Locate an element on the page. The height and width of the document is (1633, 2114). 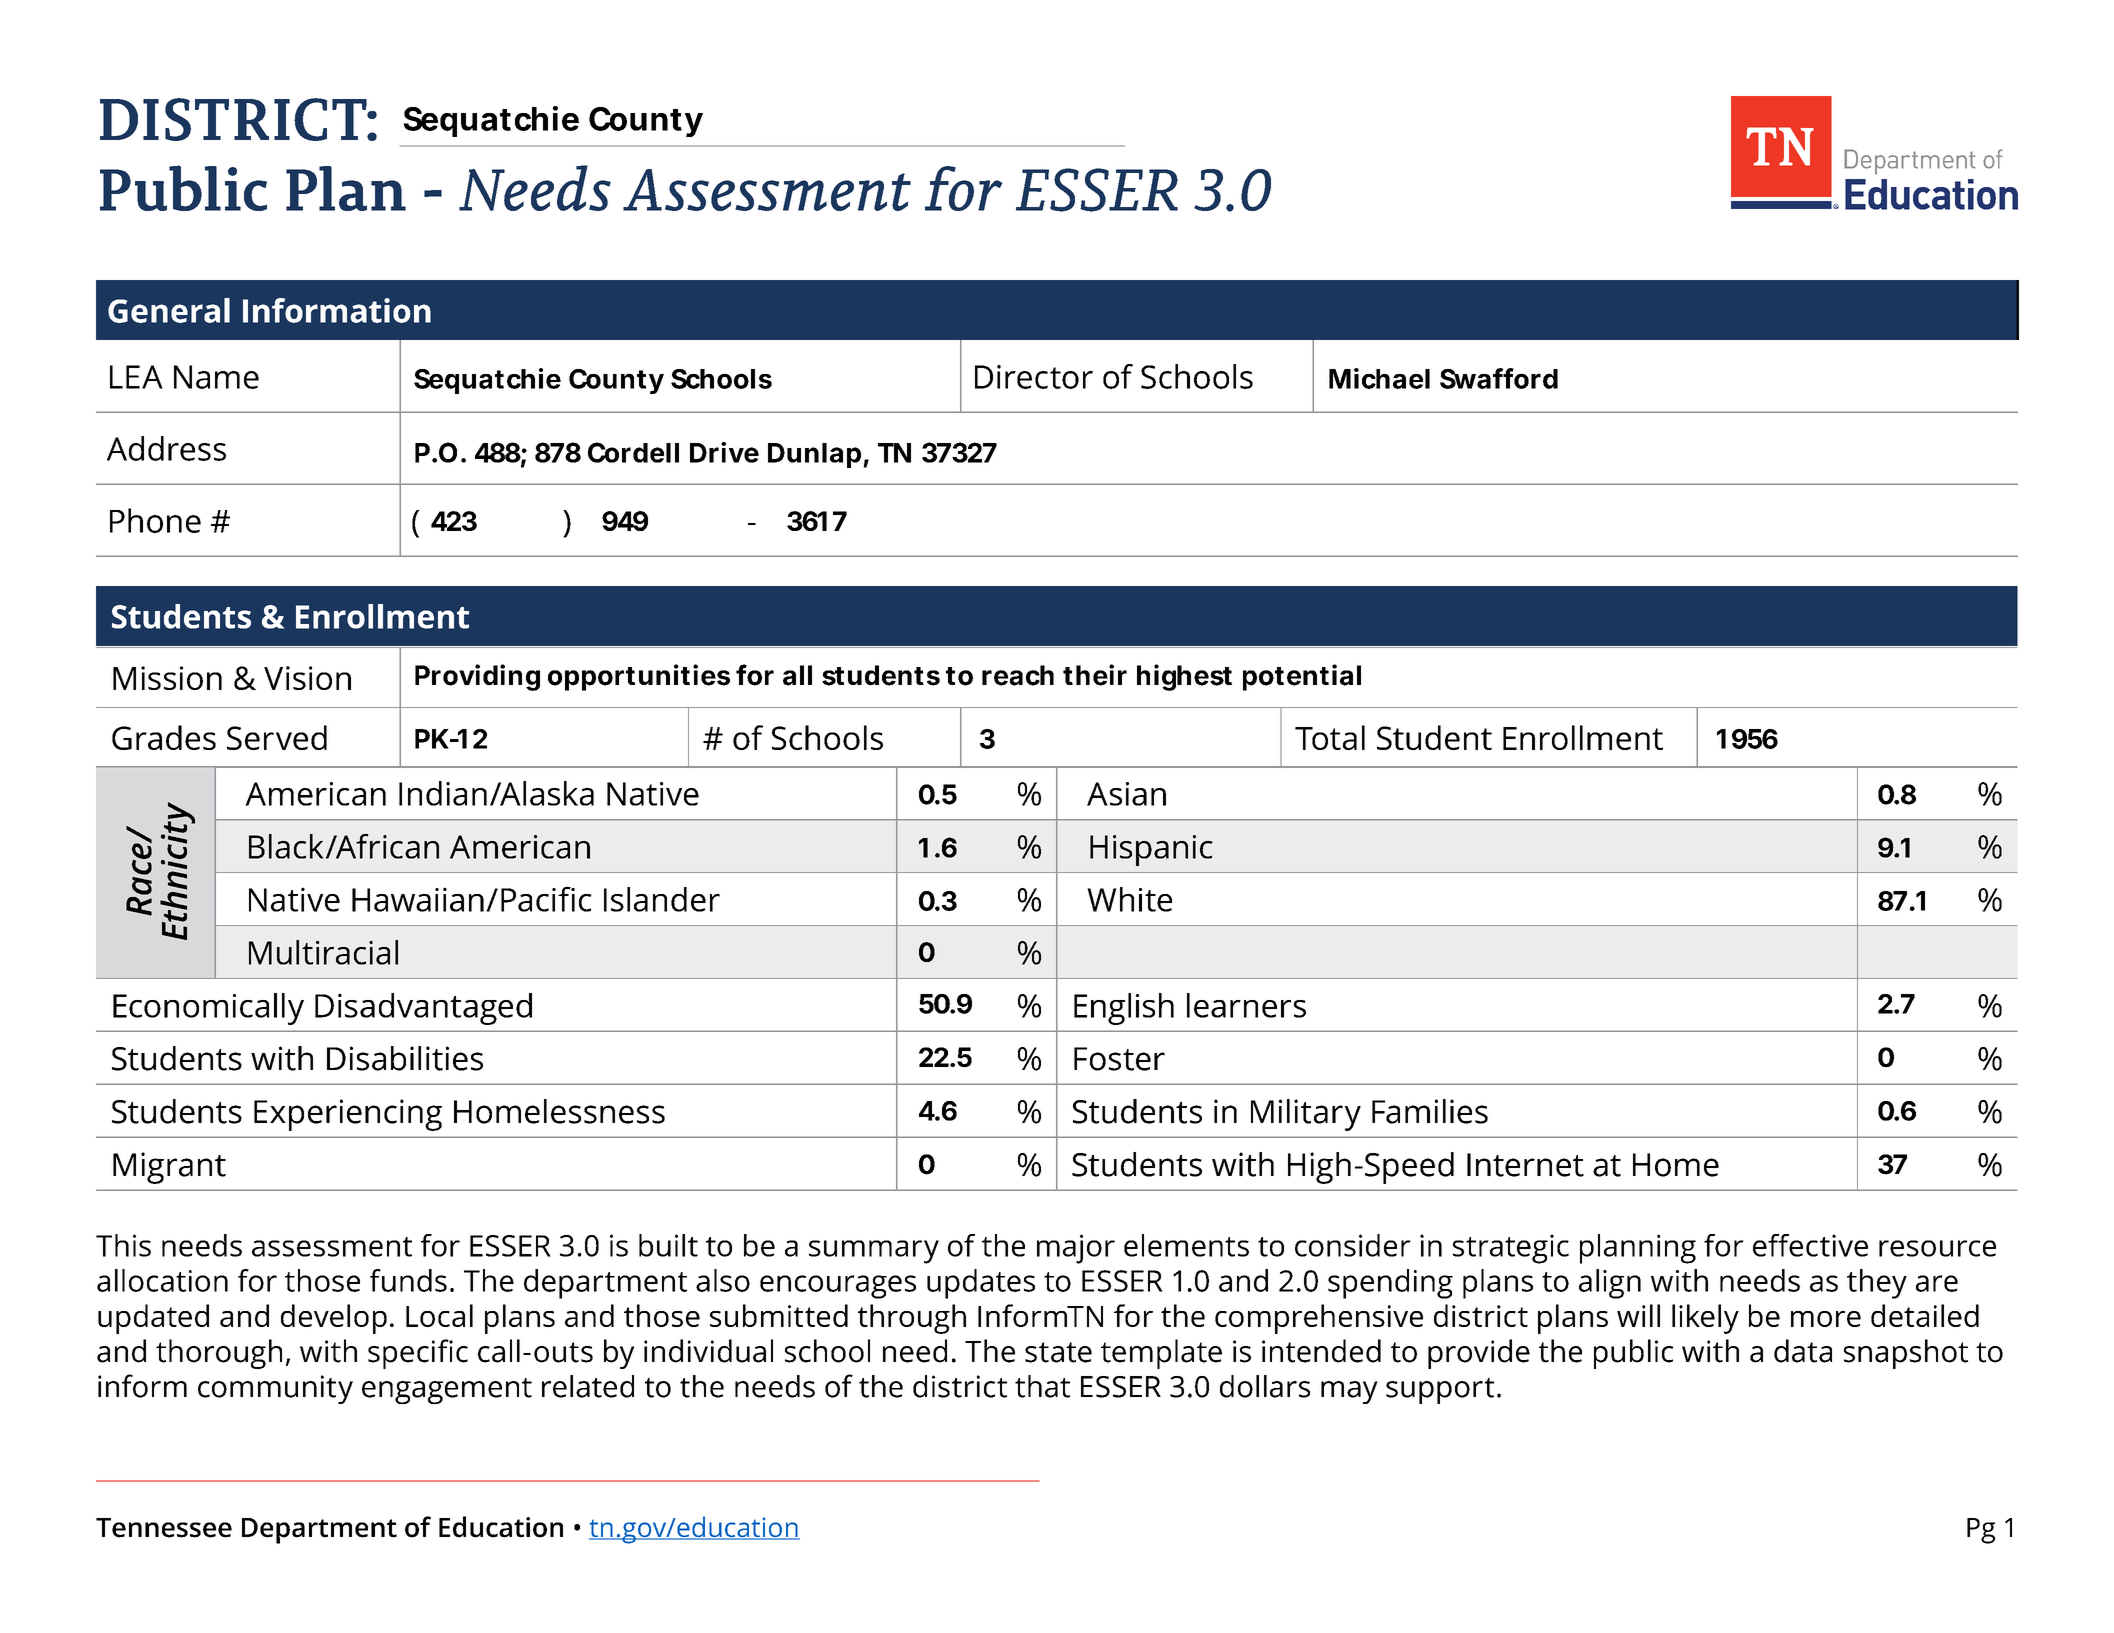
Total is located at coordinates (1330, 737).
